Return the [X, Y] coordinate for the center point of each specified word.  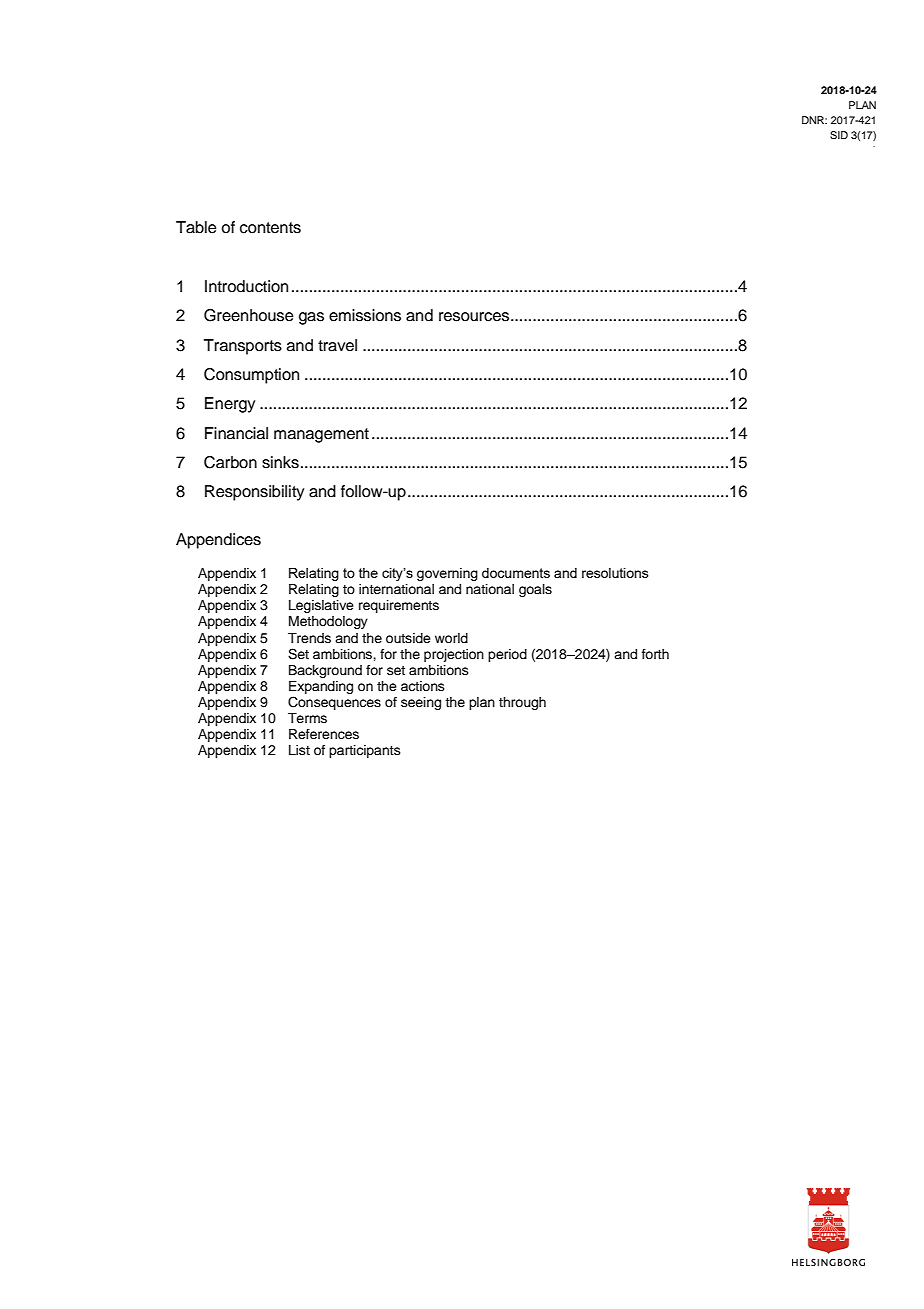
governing [447, 574]
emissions [365, 315]
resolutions [615, 573]
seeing [421, 703]
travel [337, 345]
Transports [243, 347]
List [299, 750]
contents [270, 228]
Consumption [251, 376]
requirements [399, 606]
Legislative [321, 606]
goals [535, 590]
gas [311, 318]
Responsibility [254, 493]
